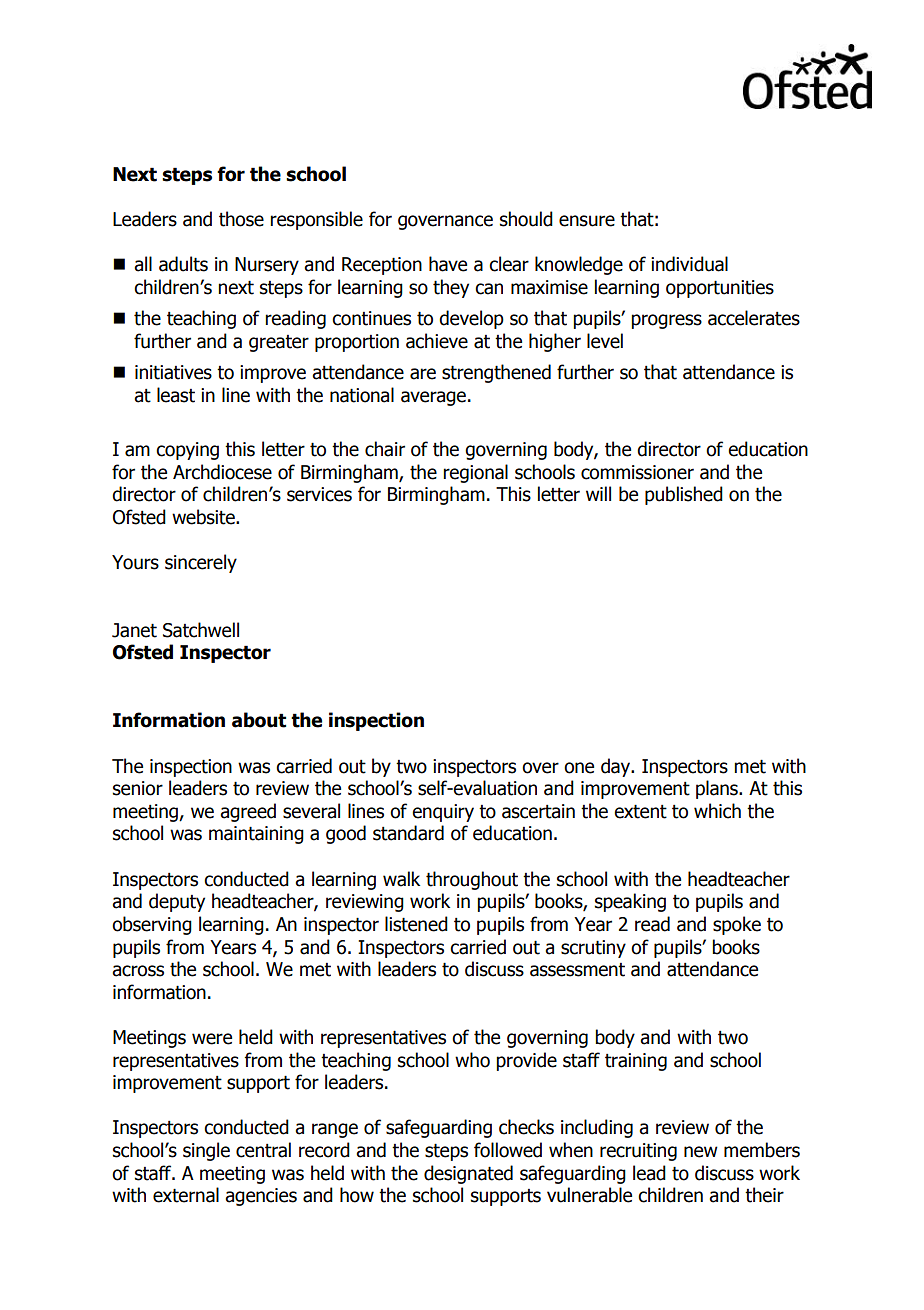 This image has width=924, height=1310. I want to click on new, so click(701, 1152).
